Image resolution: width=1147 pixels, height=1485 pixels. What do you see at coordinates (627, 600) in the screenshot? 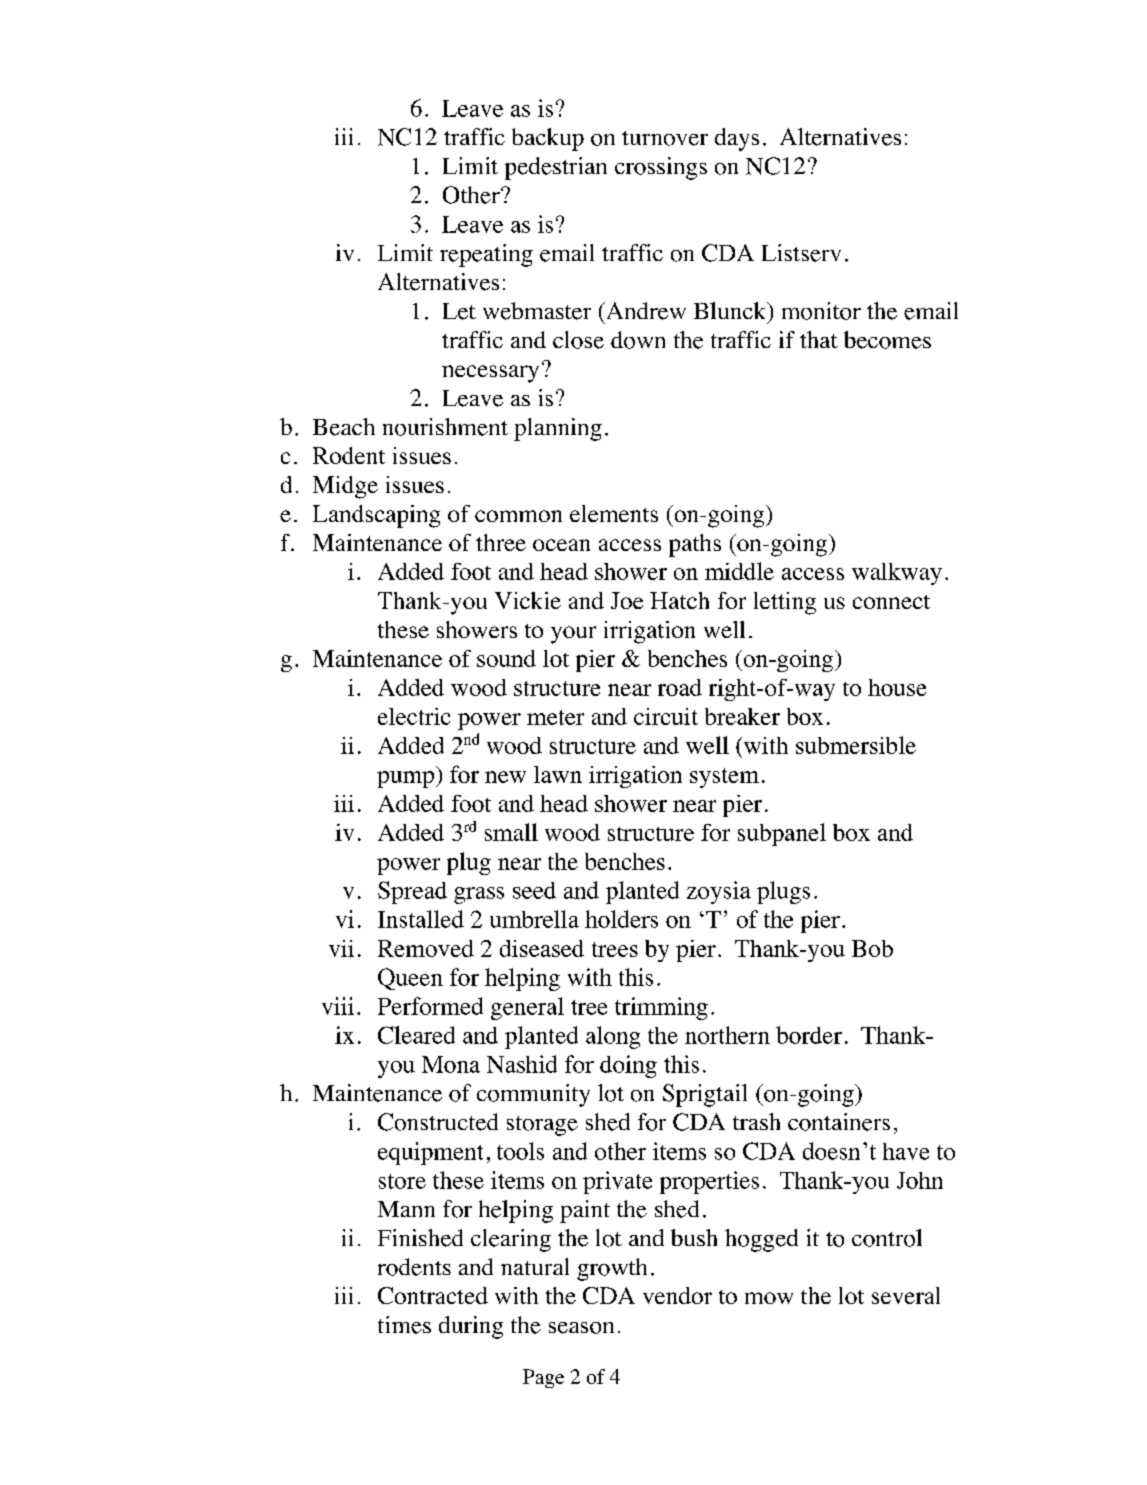
I see `Joe` at bounding box center [627, 600].
